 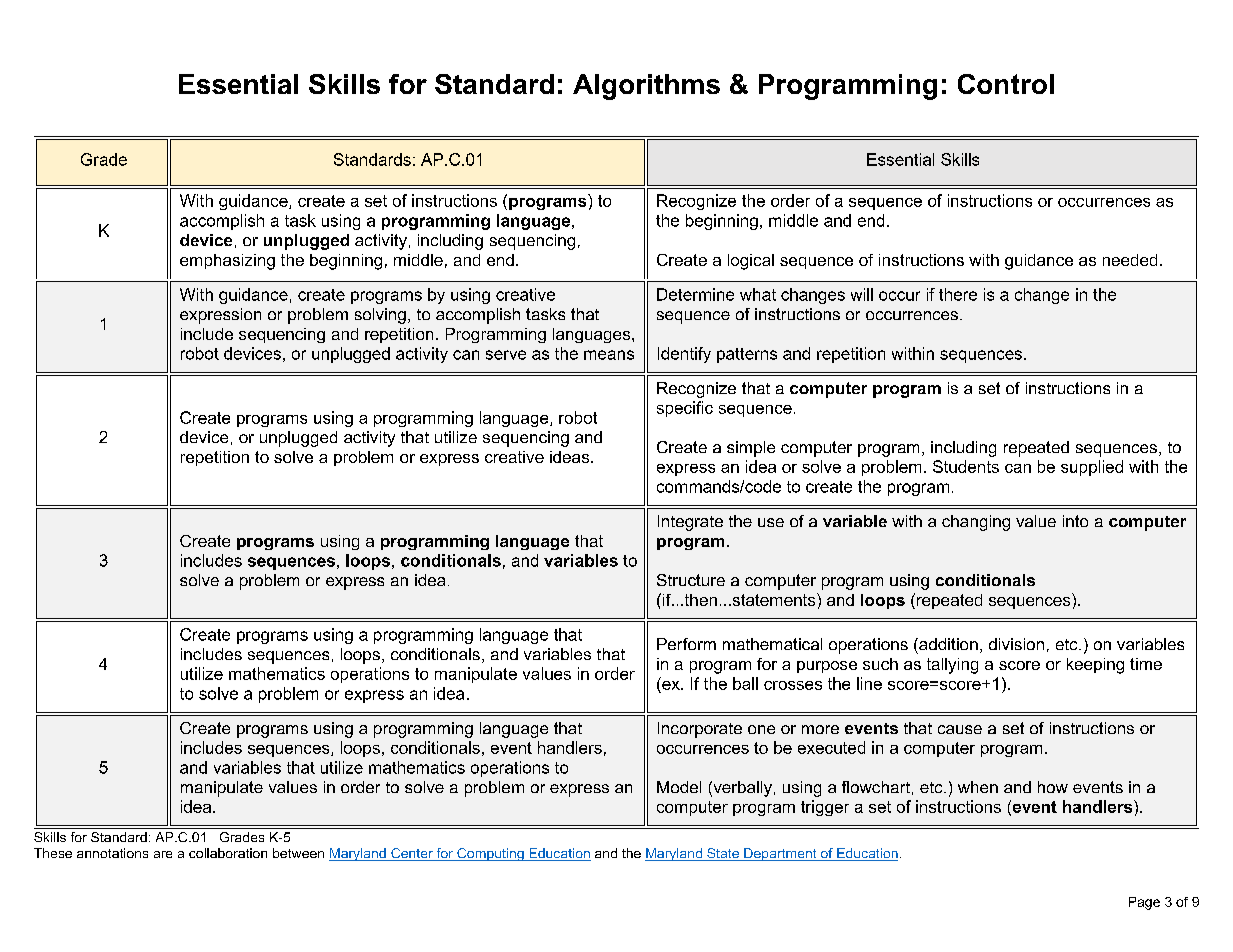 What do you see at coordinates (380, 316) in the screenshot?
I see `solving` at bounding box center [380, 316].
